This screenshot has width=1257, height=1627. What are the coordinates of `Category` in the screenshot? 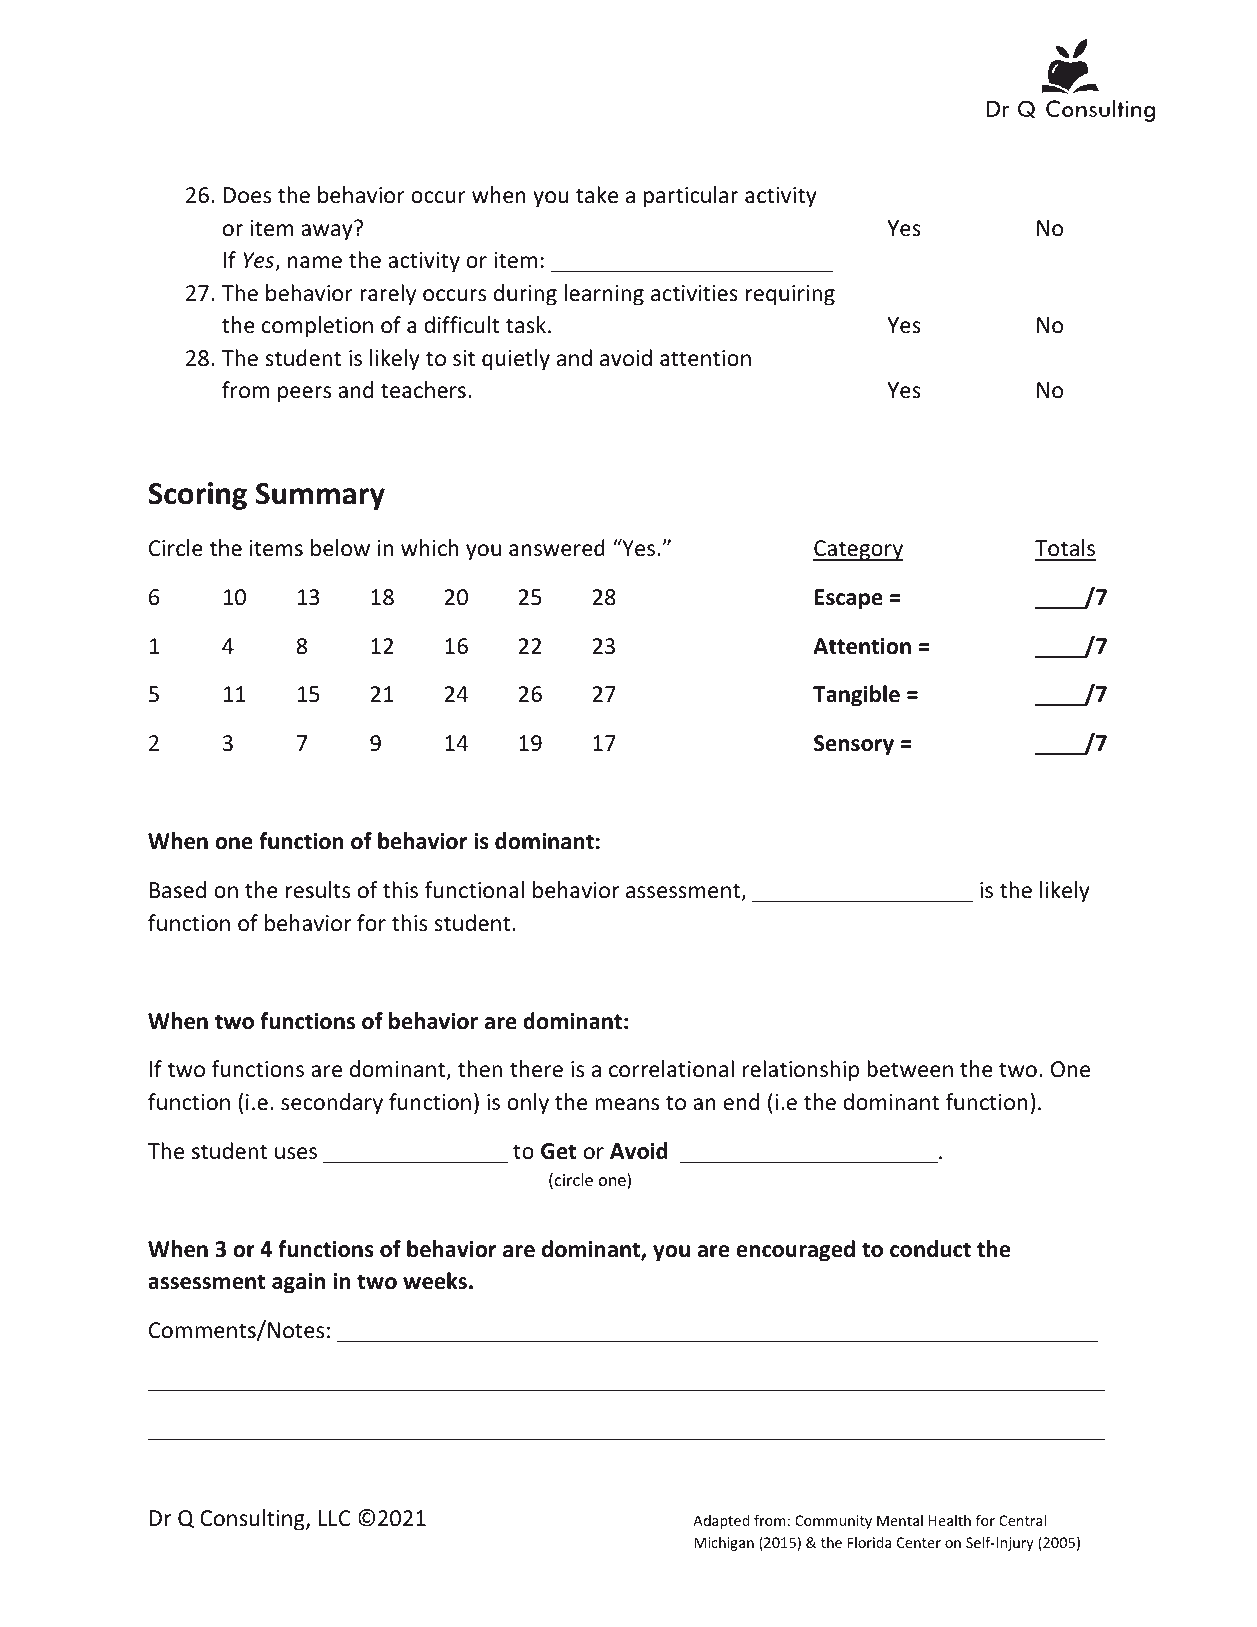 It's located at (858, 550).
